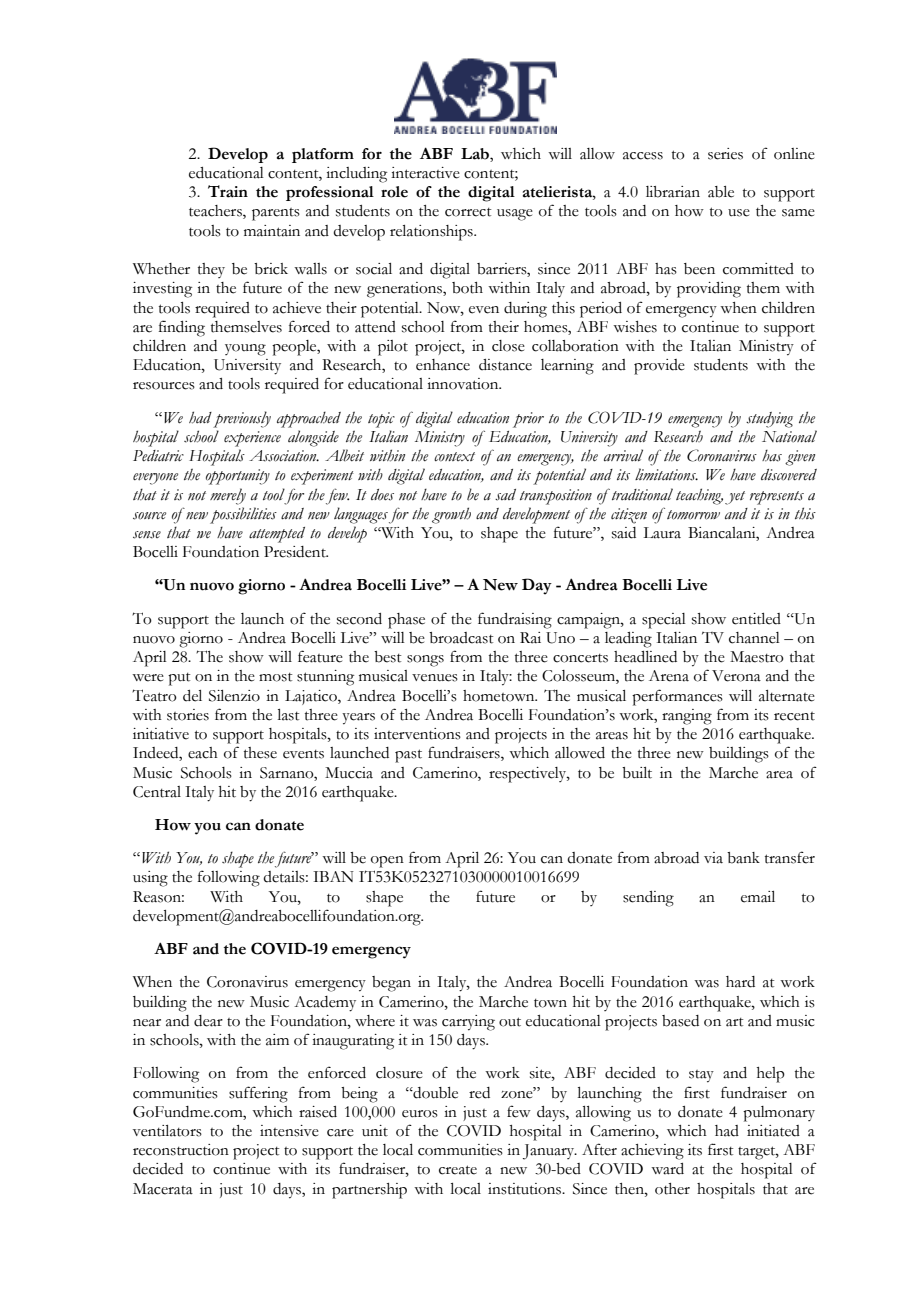  What do you see at coordinates (228, 191) in the page?
I see `Train` at bounding box center [228, 191].
